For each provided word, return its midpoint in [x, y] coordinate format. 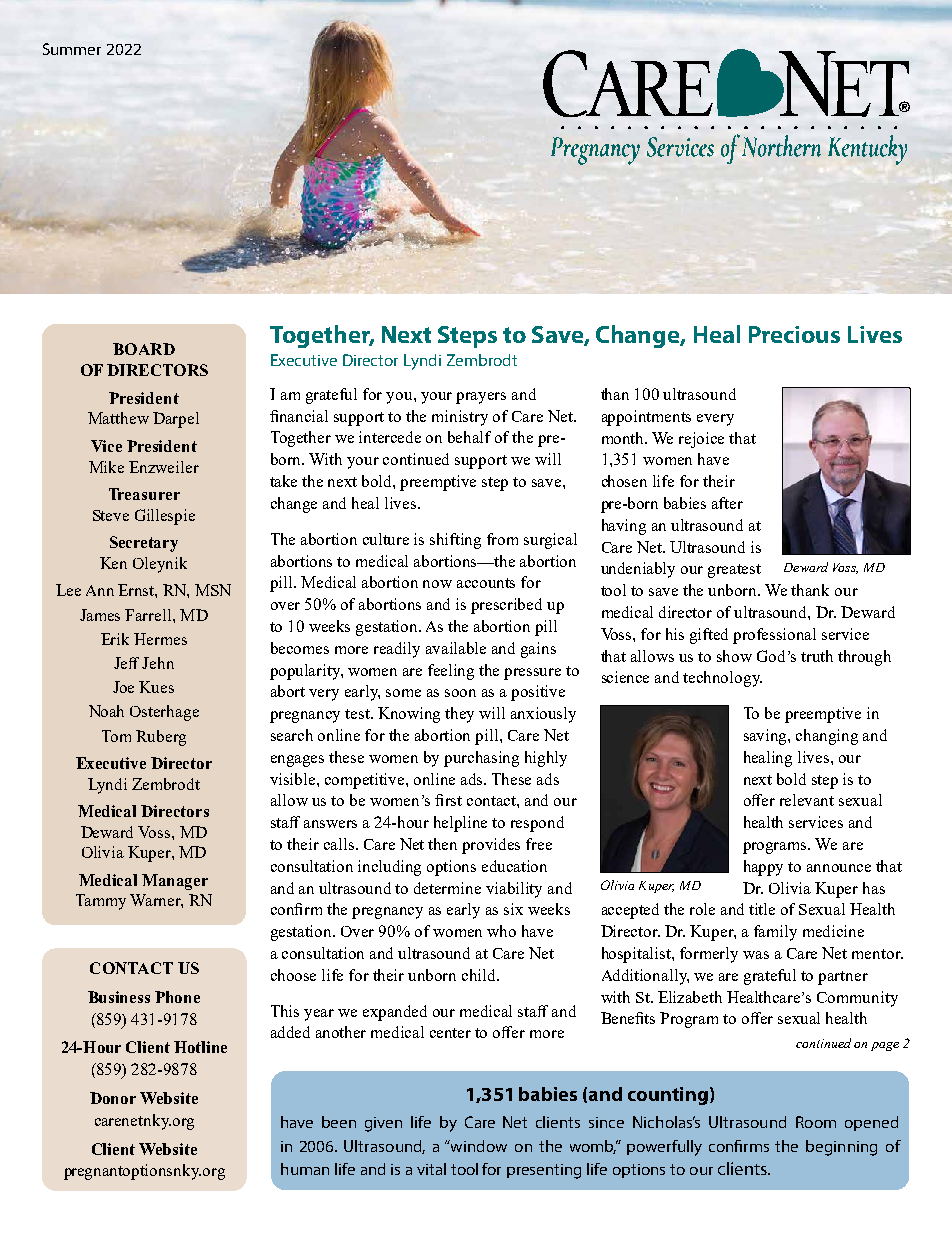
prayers [481, 398]
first [448, 800]
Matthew [118, 418]
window [478, 1146]
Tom [116, 736]
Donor [113, 1098]
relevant [807, 800]
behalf [469, 437]
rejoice [701, 440]
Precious [794, 334]
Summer [72, 49]
